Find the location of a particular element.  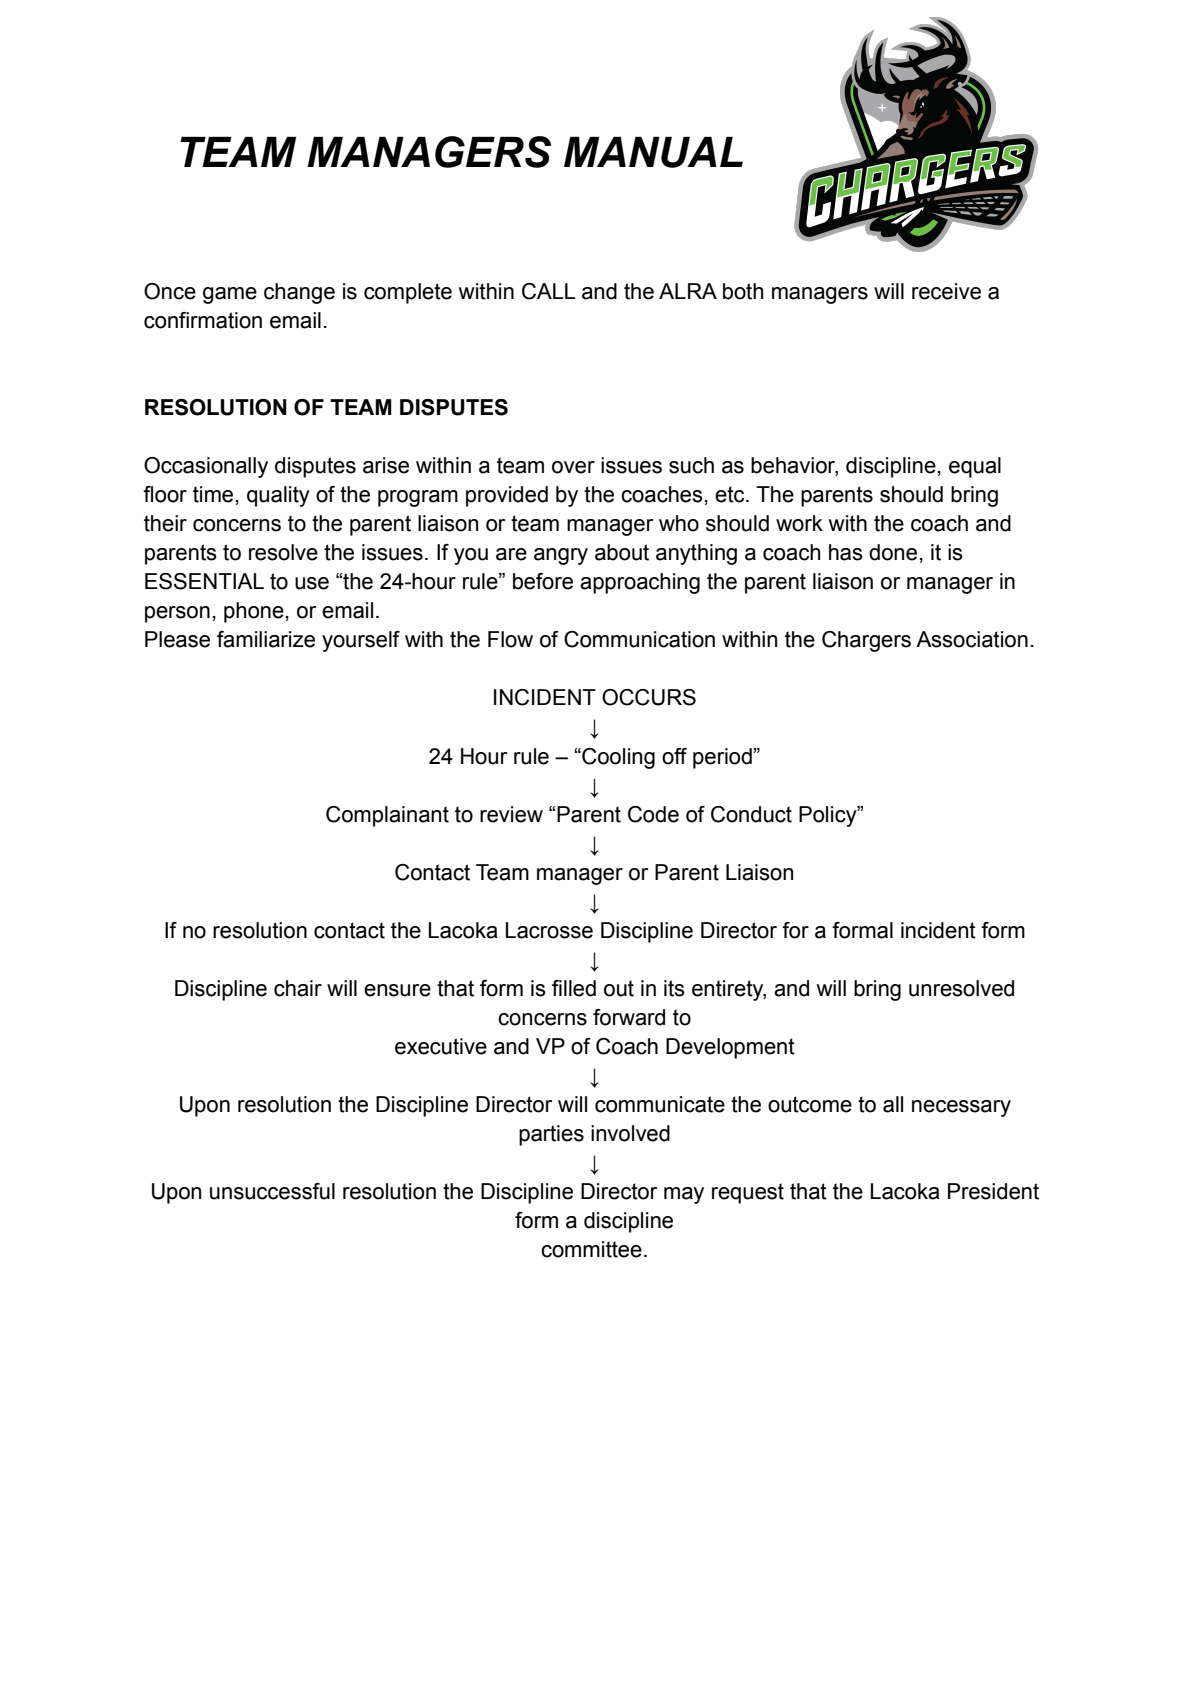

filled is located at coordinates (574, 988).
